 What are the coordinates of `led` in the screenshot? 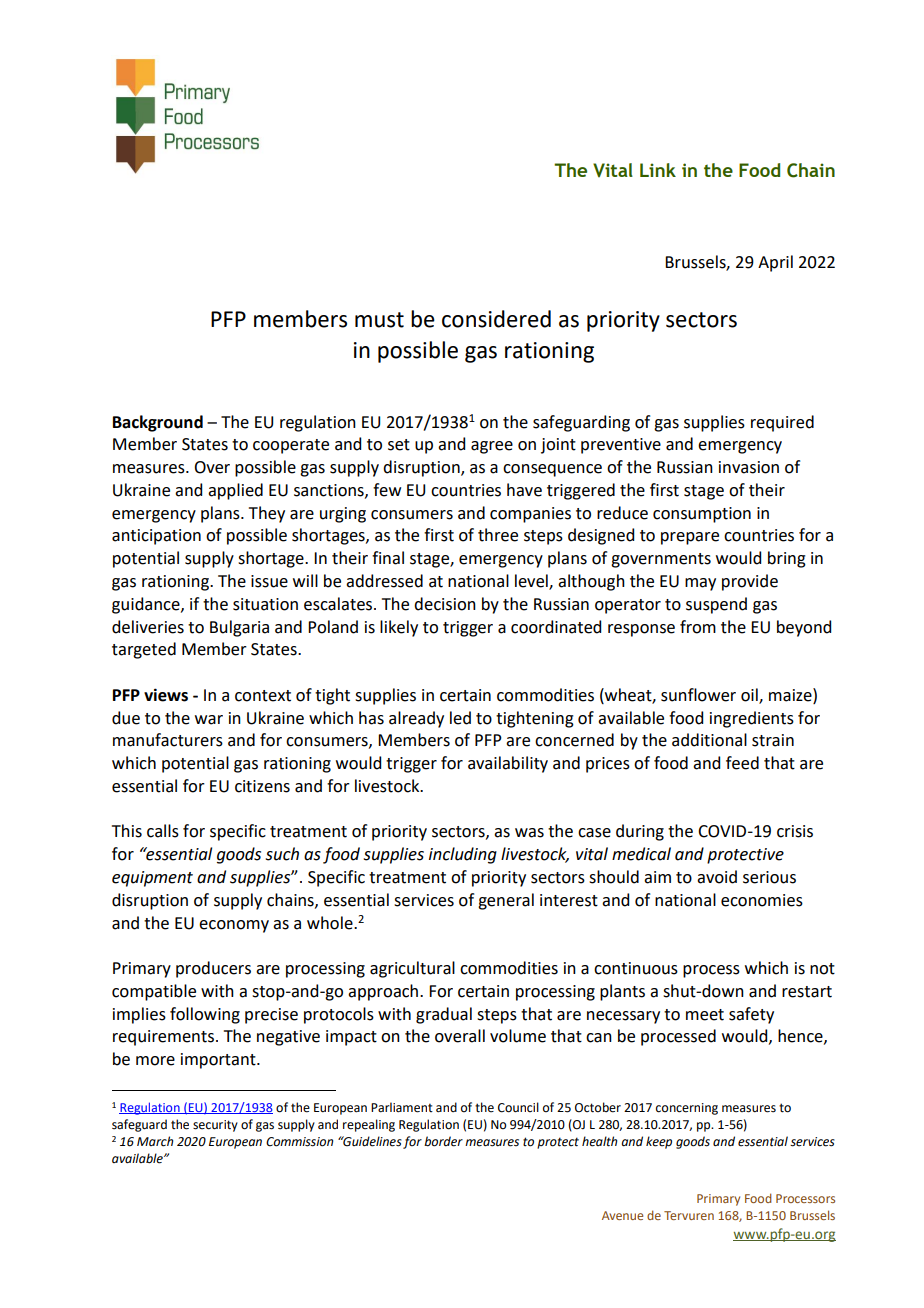 It's located at (460, 718).
